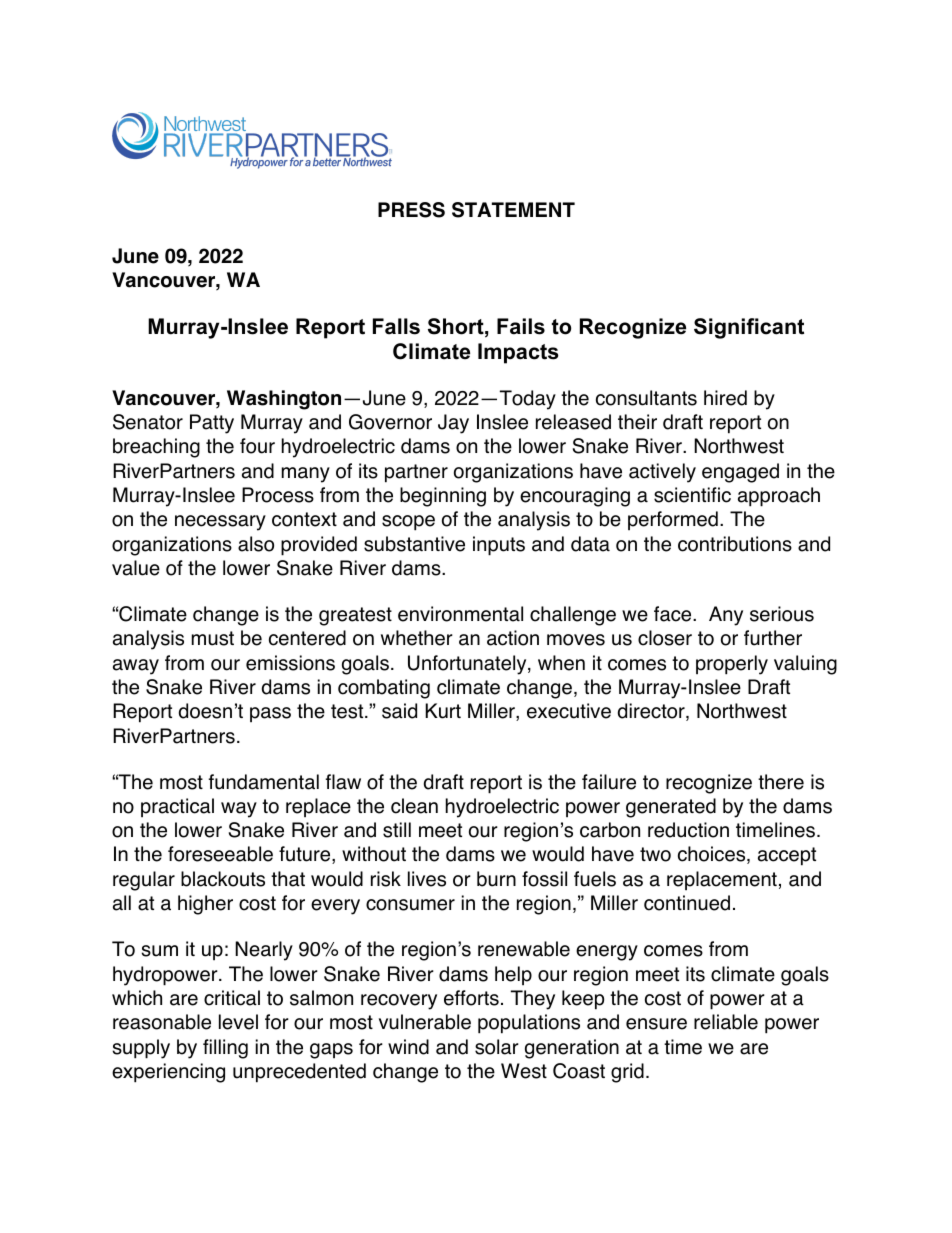 This screenshot has width=952, height=1233. I want to click on Unfortunately, so click(468, 665).
